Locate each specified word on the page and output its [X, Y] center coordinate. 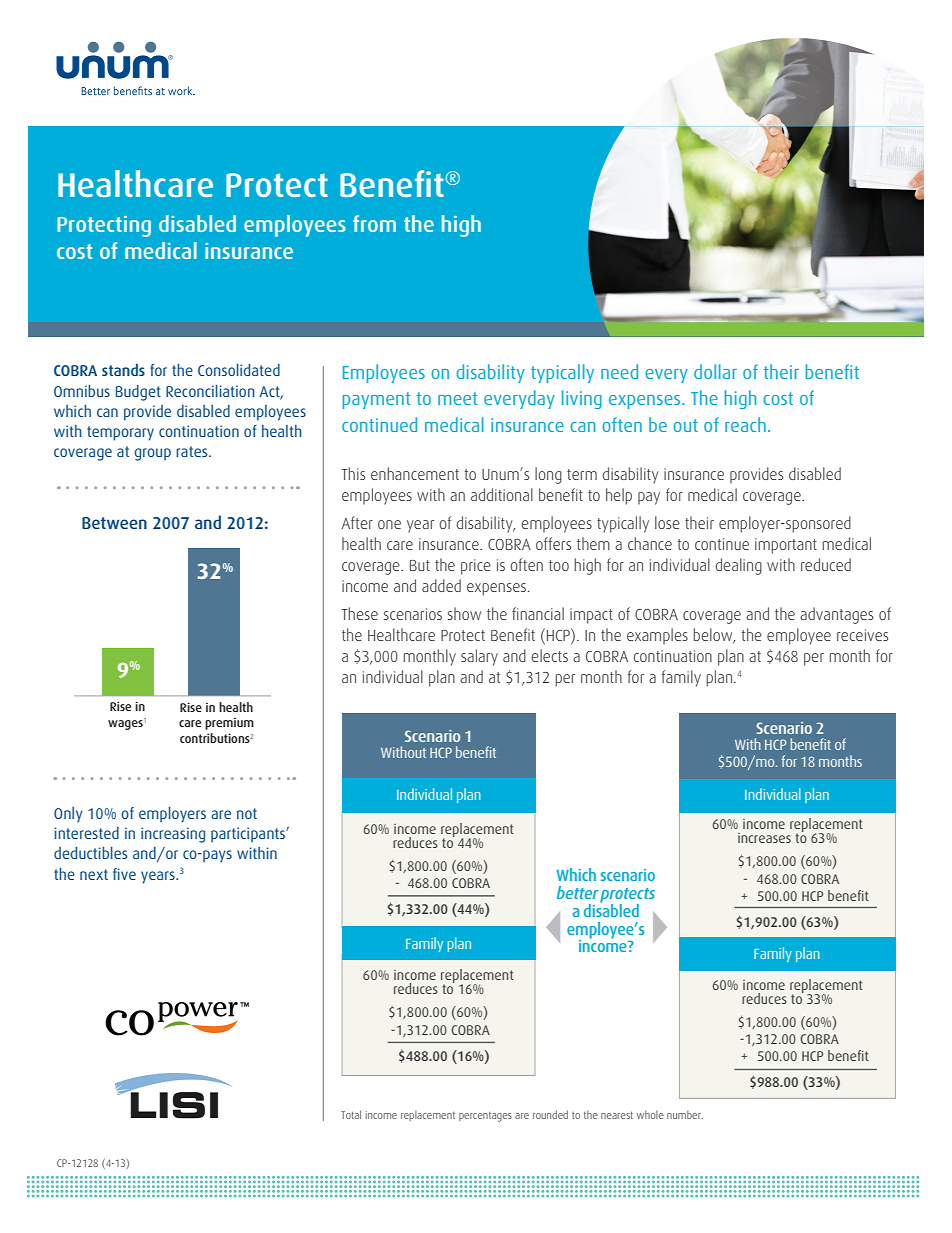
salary [479, 657]
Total [351, 1114]
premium [229, 724]
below [714, 635]
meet [457, 398]
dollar [715, 371]
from [374, 223]
